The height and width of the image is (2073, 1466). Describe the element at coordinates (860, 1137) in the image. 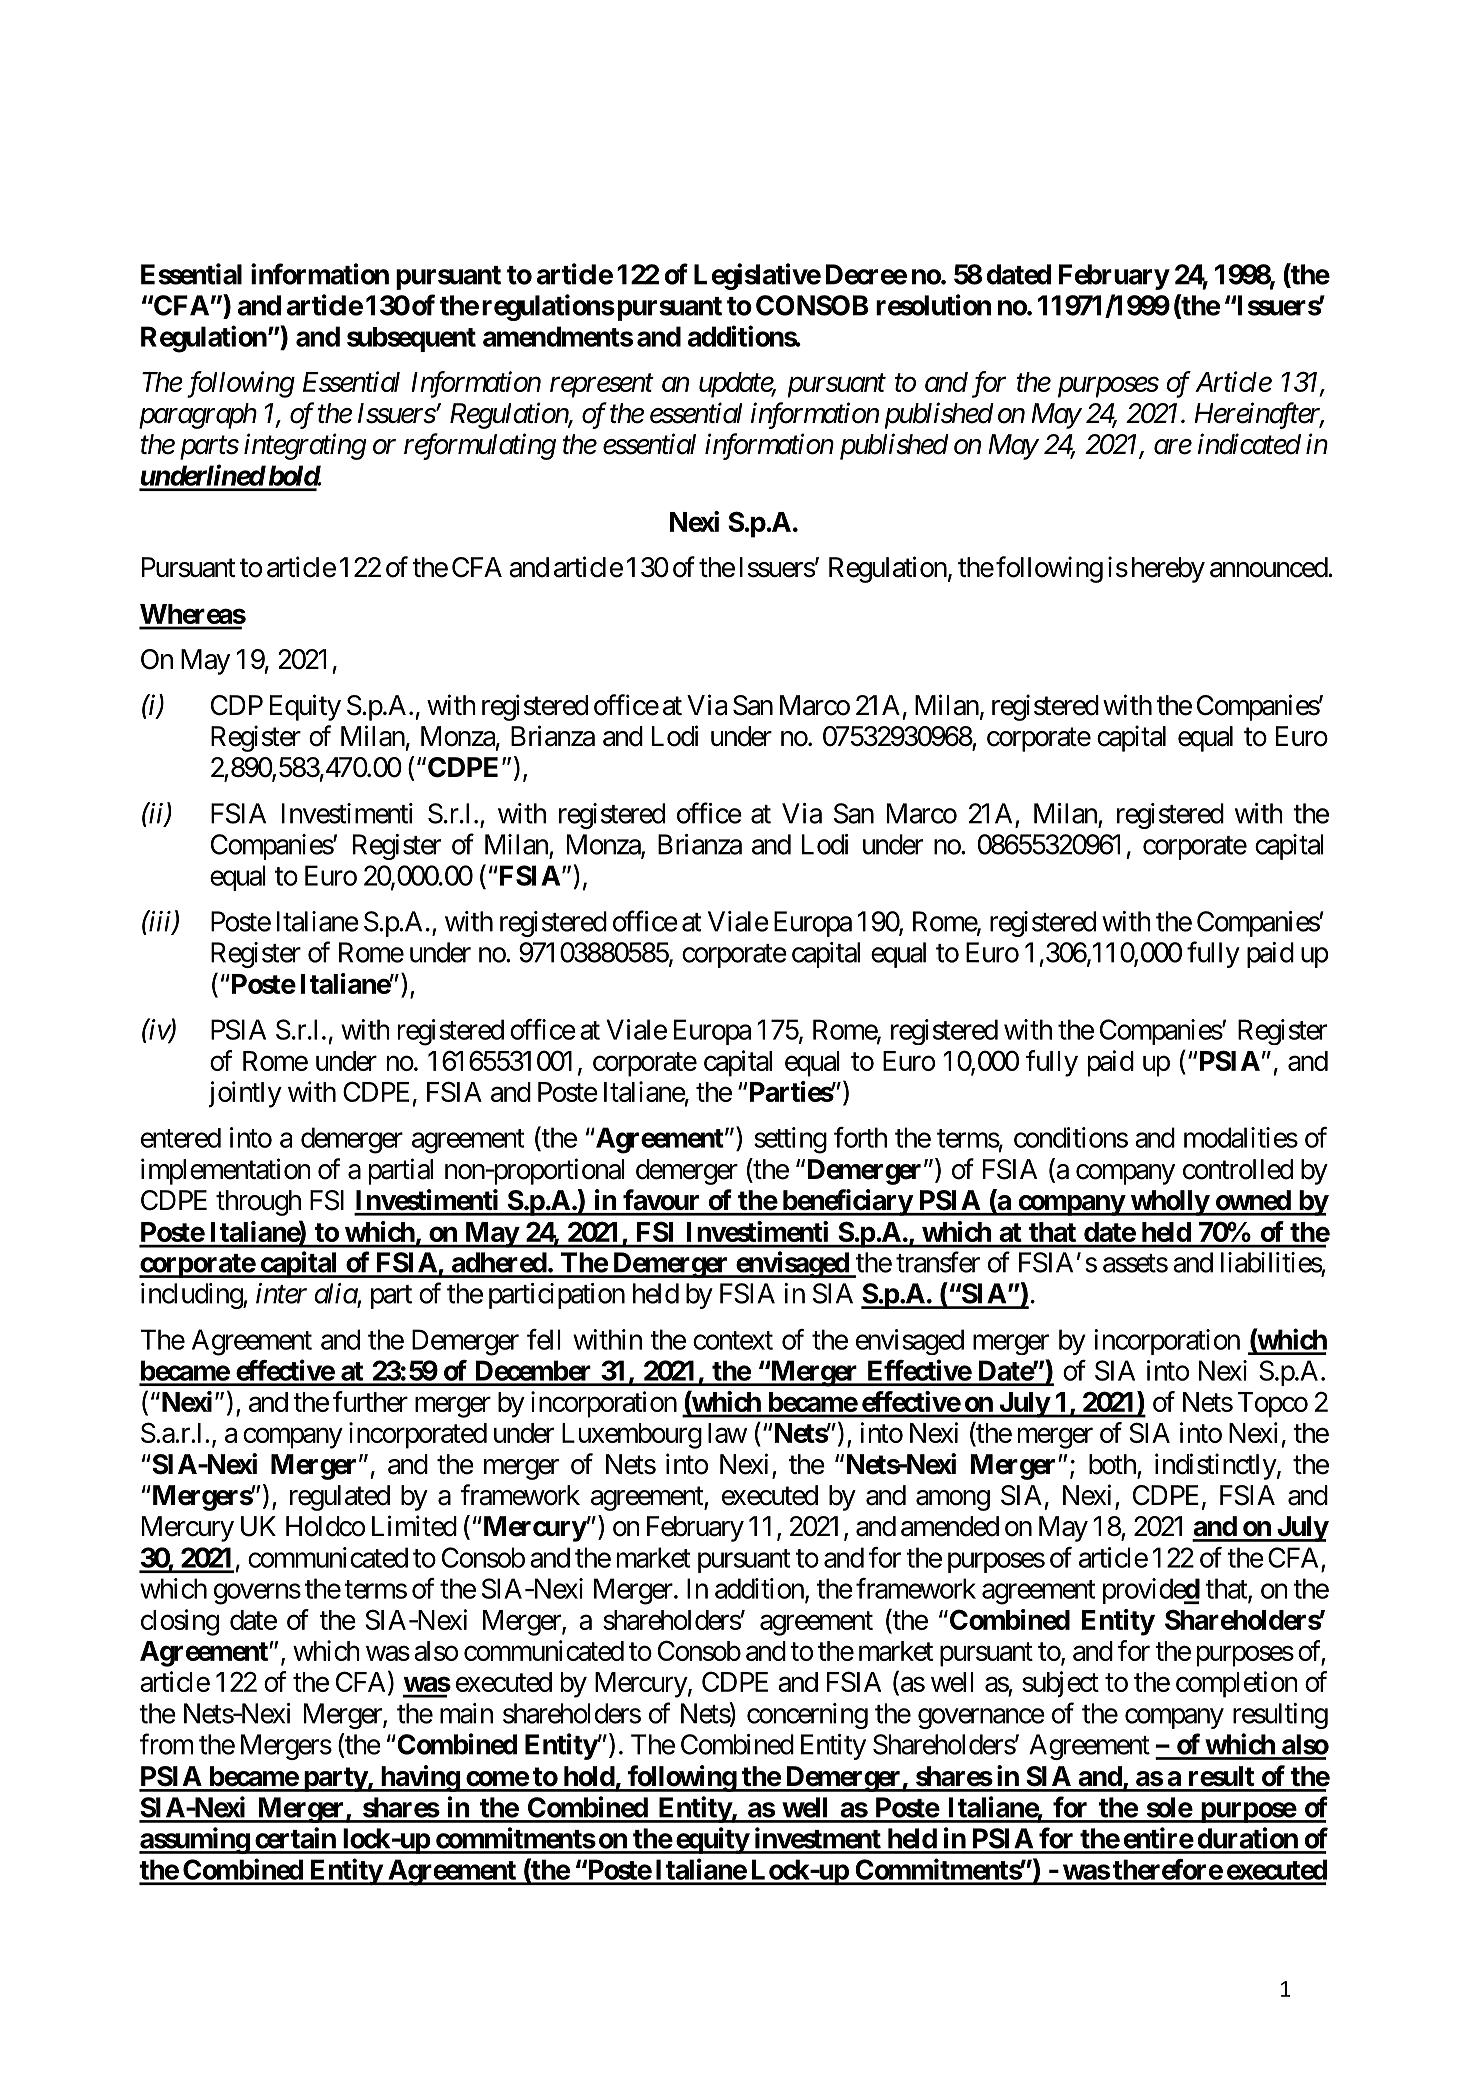

I see `forth` at that location.
